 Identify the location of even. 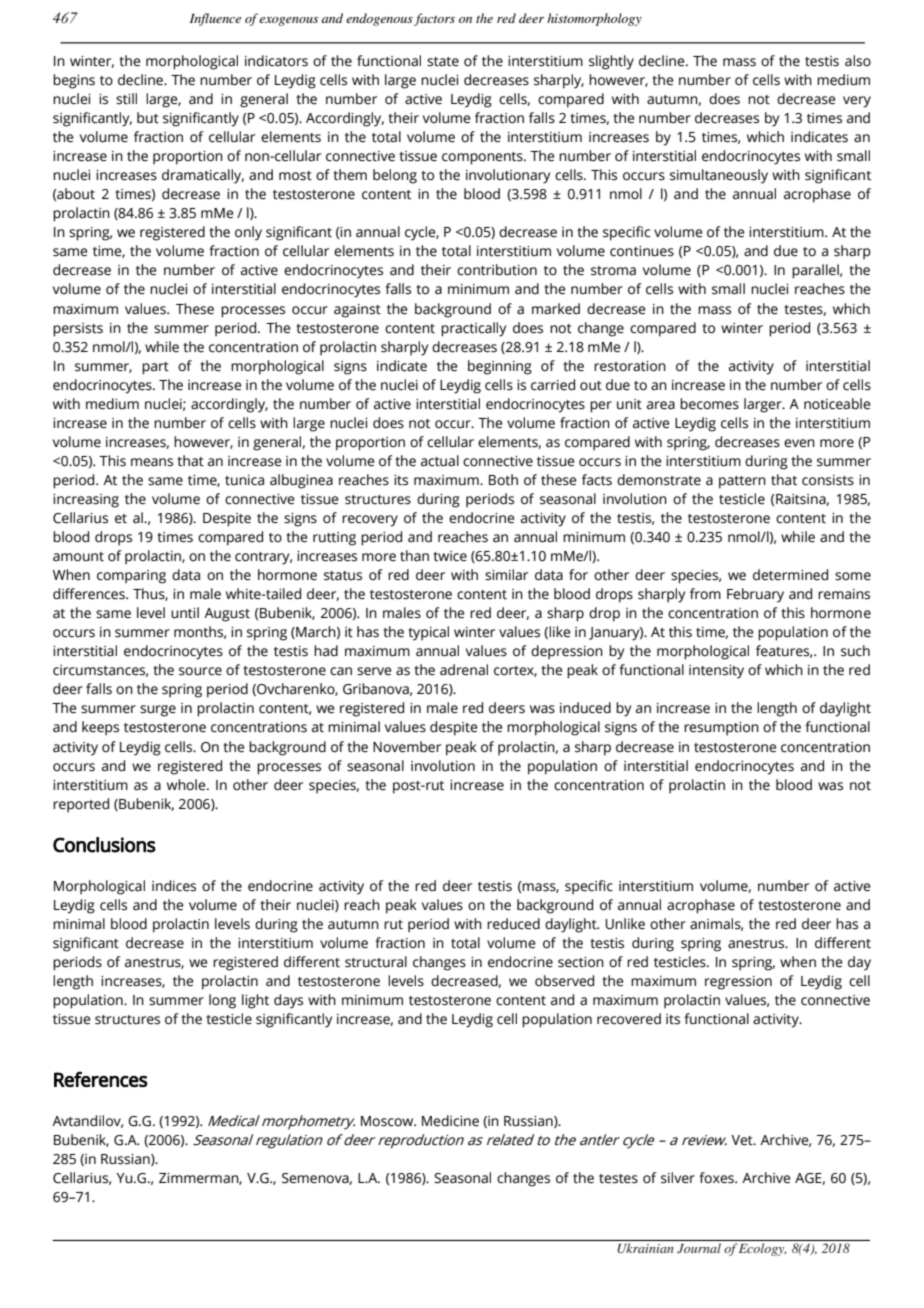
(799, 443).
